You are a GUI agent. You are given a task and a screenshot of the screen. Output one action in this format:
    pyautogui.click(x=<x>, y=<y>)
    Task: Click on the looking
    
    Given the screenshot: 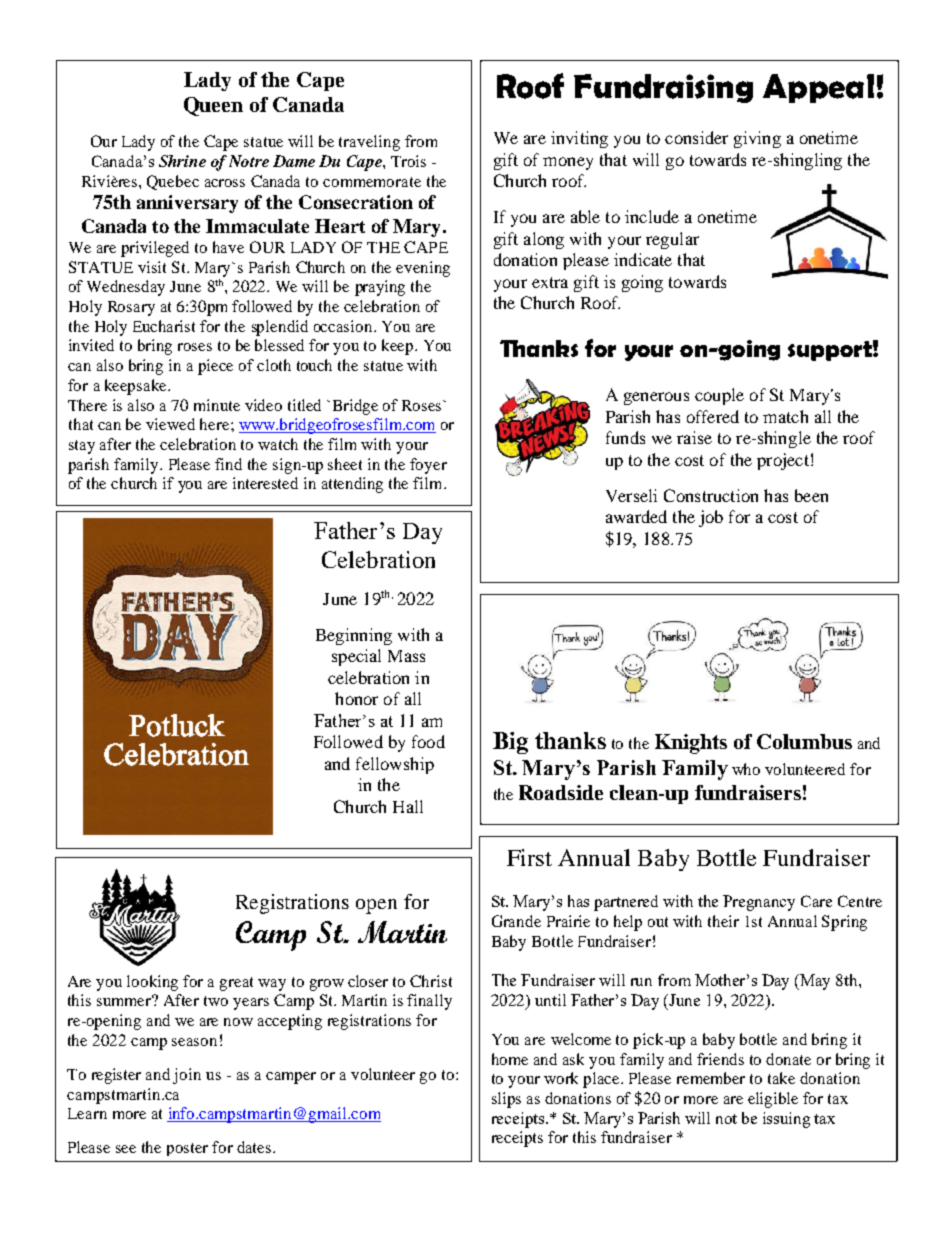 What is the action you would take?
    pyautogui.click(x=152, y=983)
